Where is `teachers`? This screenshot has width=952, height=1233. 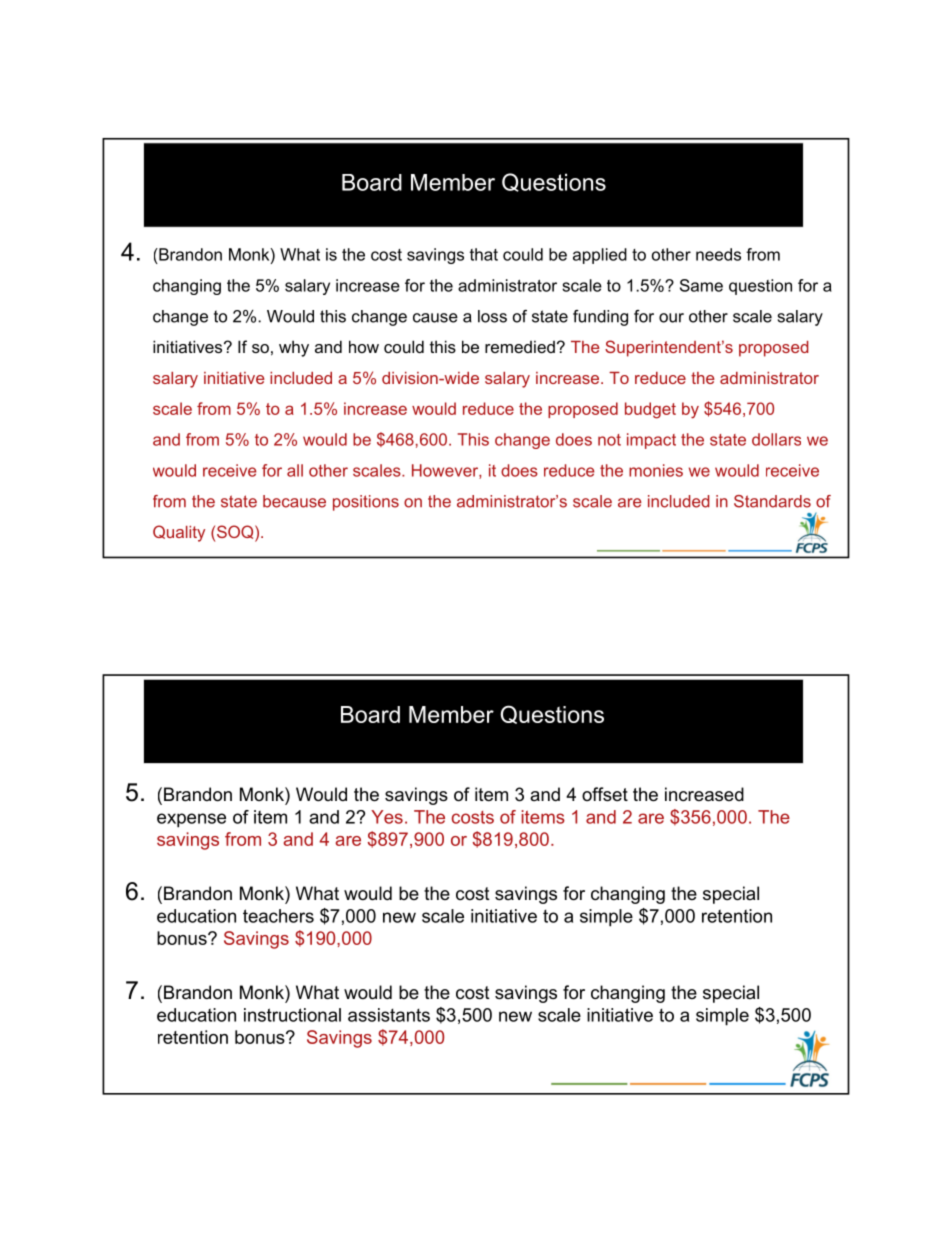
teachers is located at coordinates (278, 916).
